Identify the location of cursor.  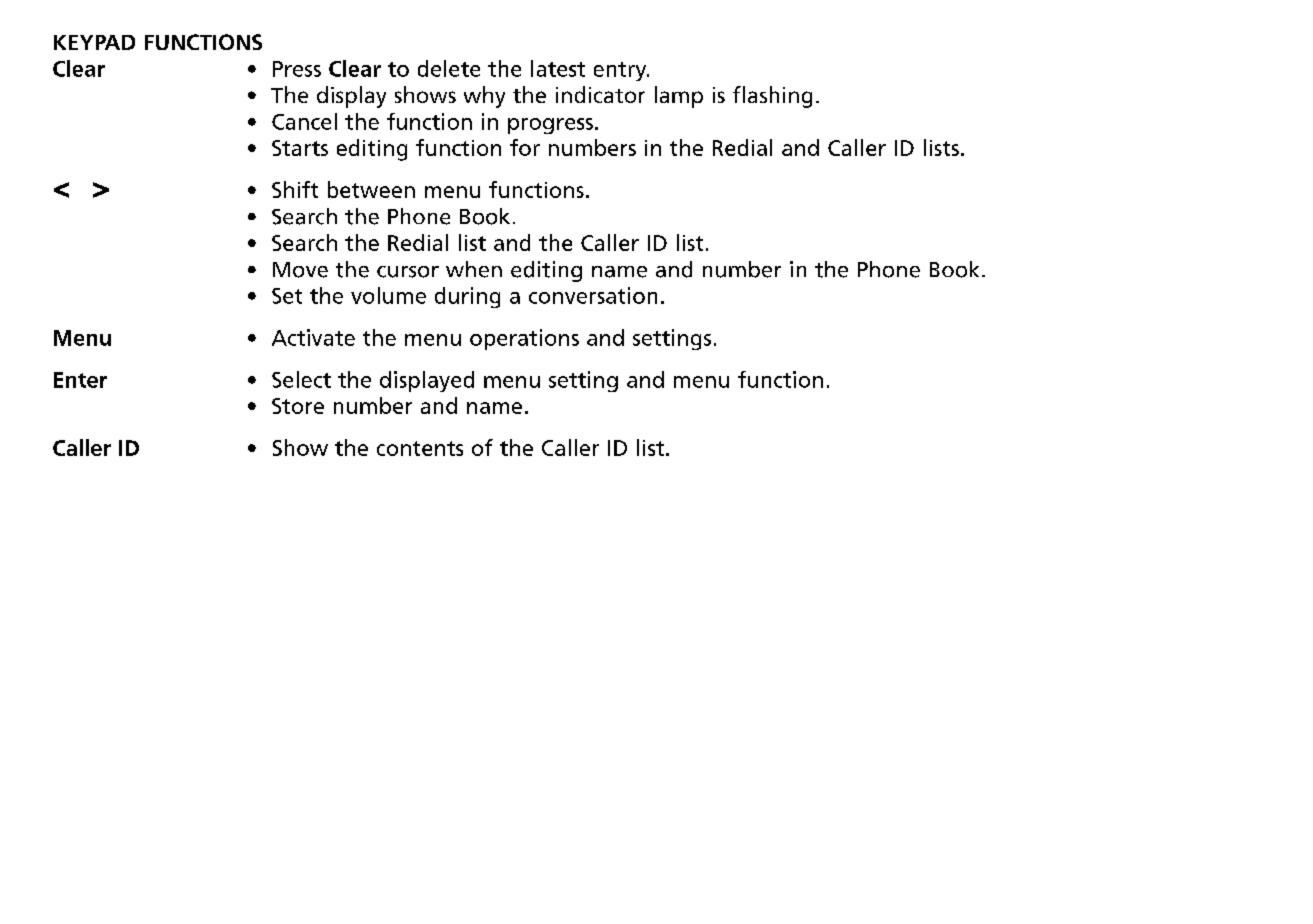
(408, 272).
